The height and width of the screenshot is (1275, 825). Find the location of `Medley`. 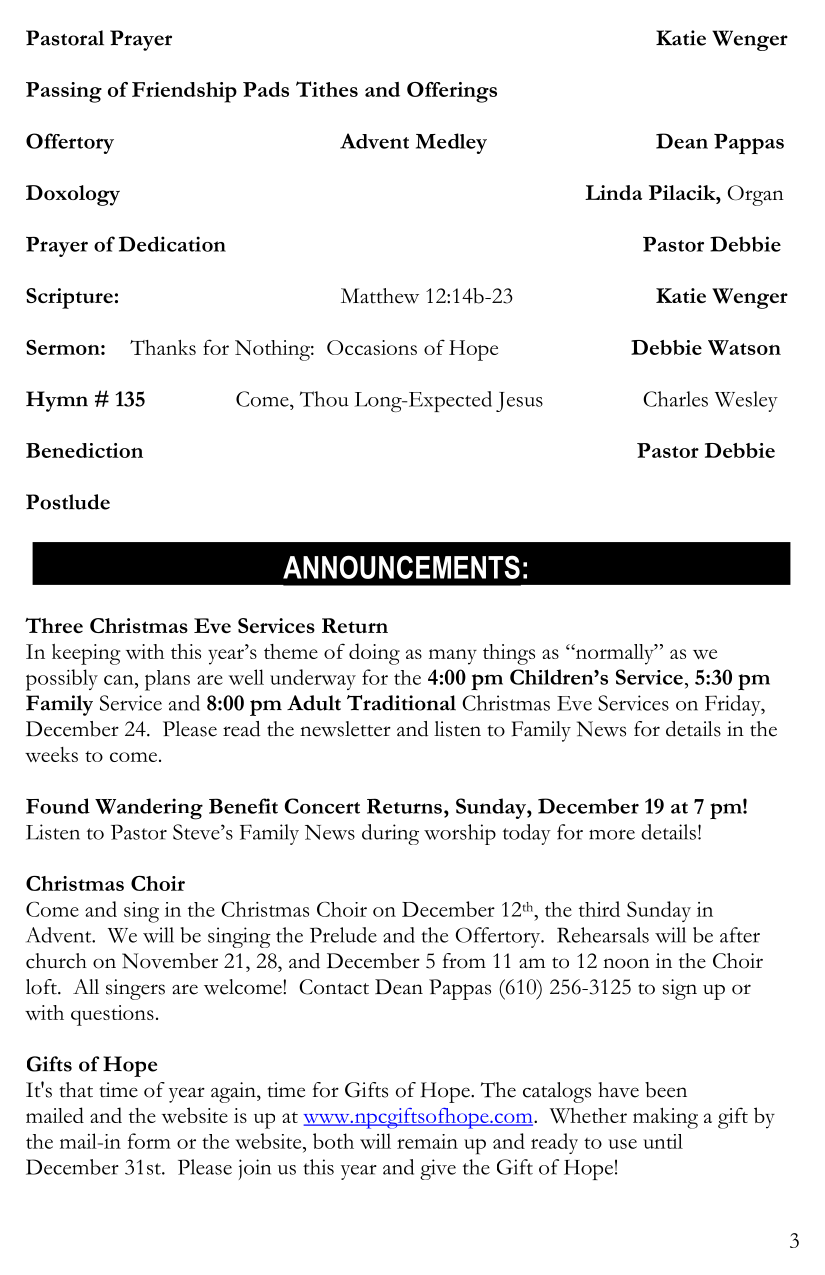

Medley is located at coordinates (451, 143).
